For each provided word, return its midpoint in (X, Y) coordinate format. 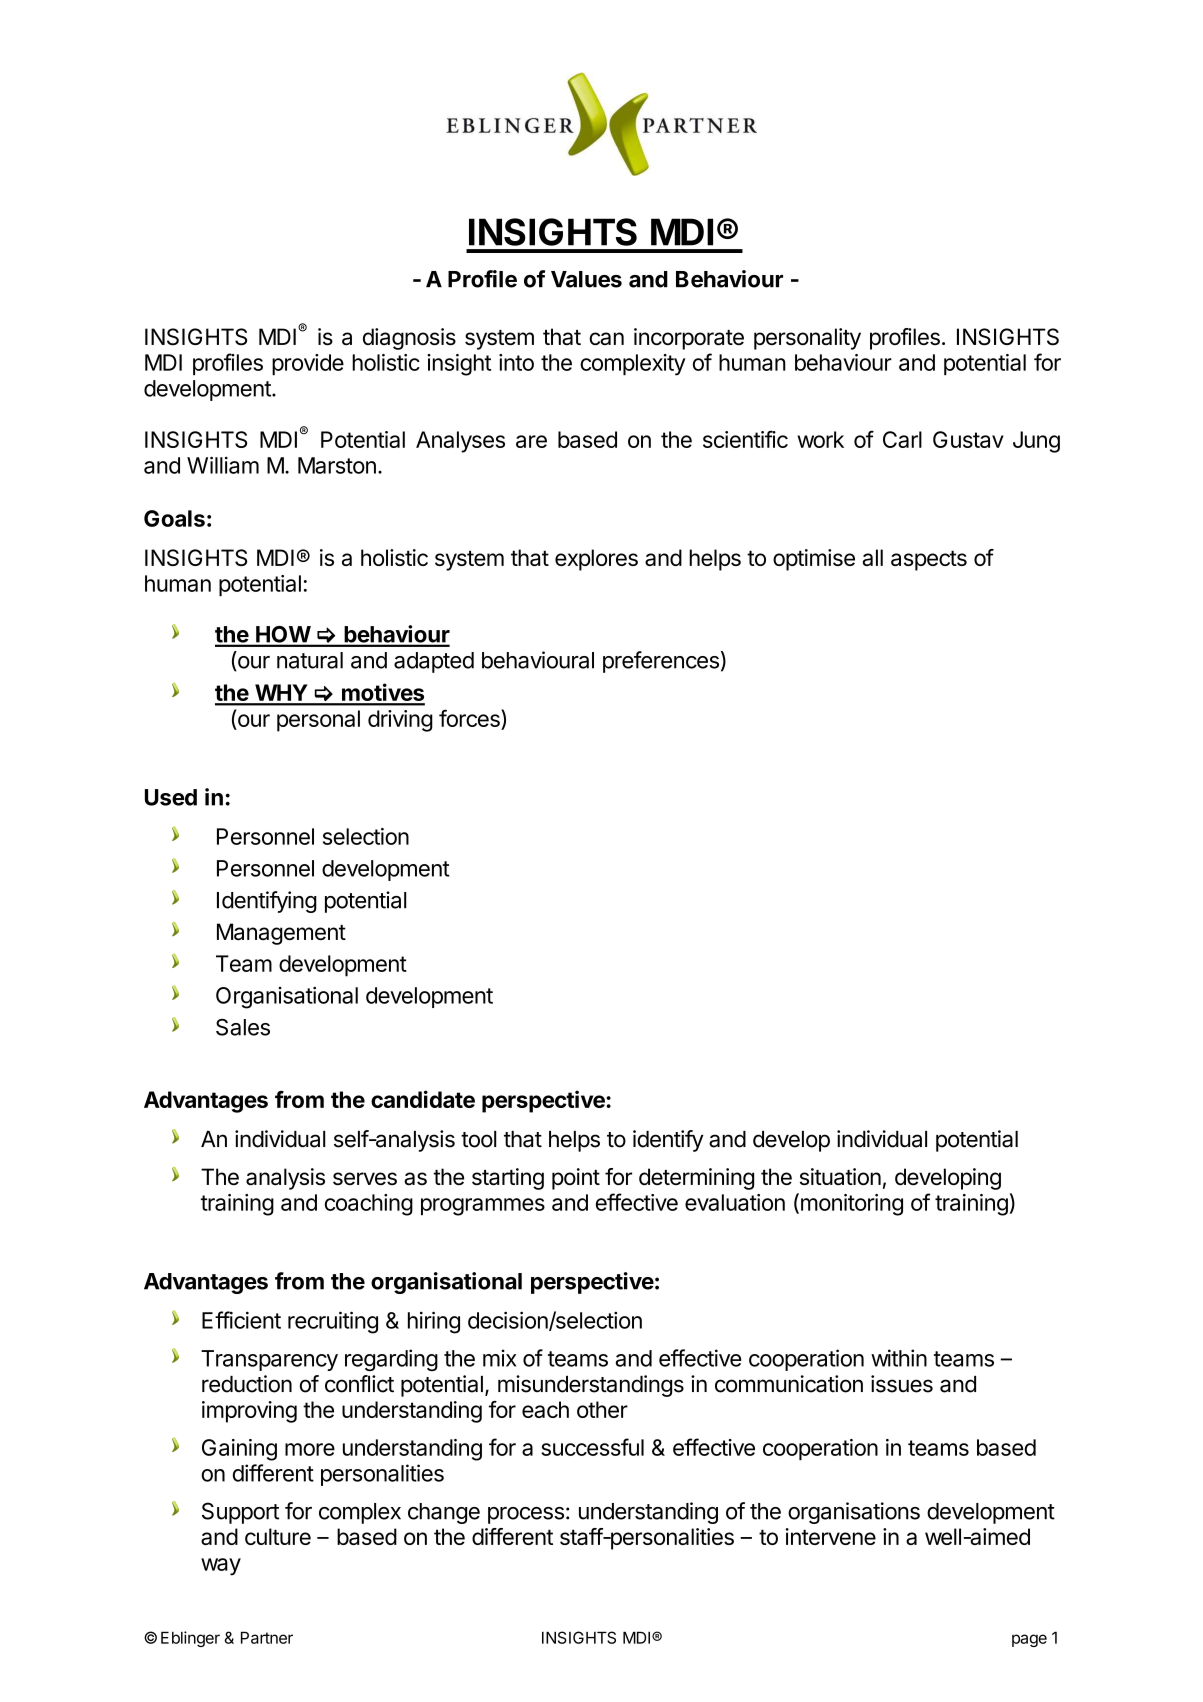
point (576, 1179)
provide (308, 364)
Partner (267, 1637)
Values (586, 279)
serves (365, 1178)
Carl (902, 439)
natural (310, 660)
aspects (929, 560)
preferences (661, 662)
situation (840, 1177)
